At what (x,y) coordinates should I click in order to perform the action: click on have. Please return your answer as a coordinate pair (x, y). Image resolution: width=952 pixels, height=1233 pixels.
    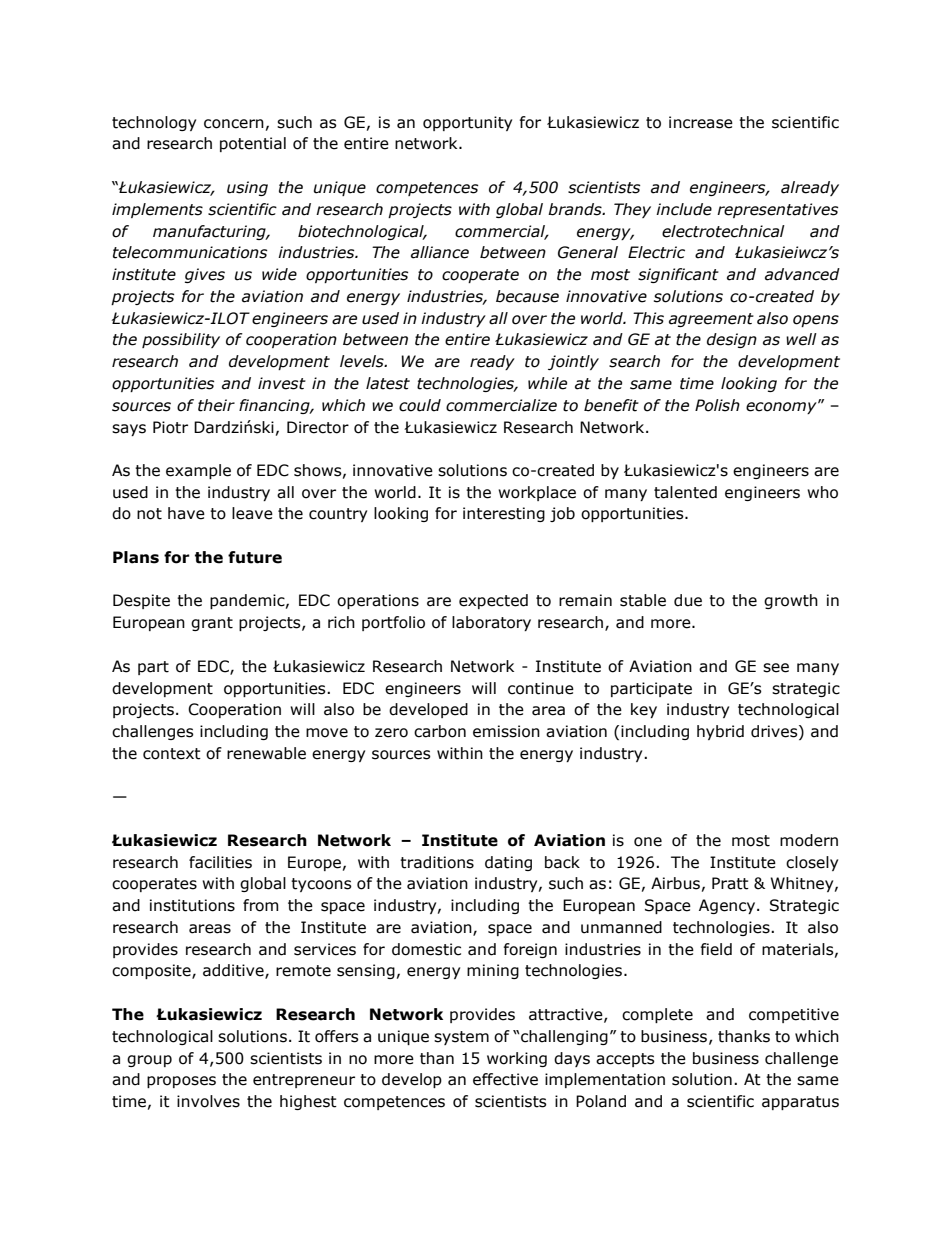
    Looking at the image, I should click on (186, 513).
